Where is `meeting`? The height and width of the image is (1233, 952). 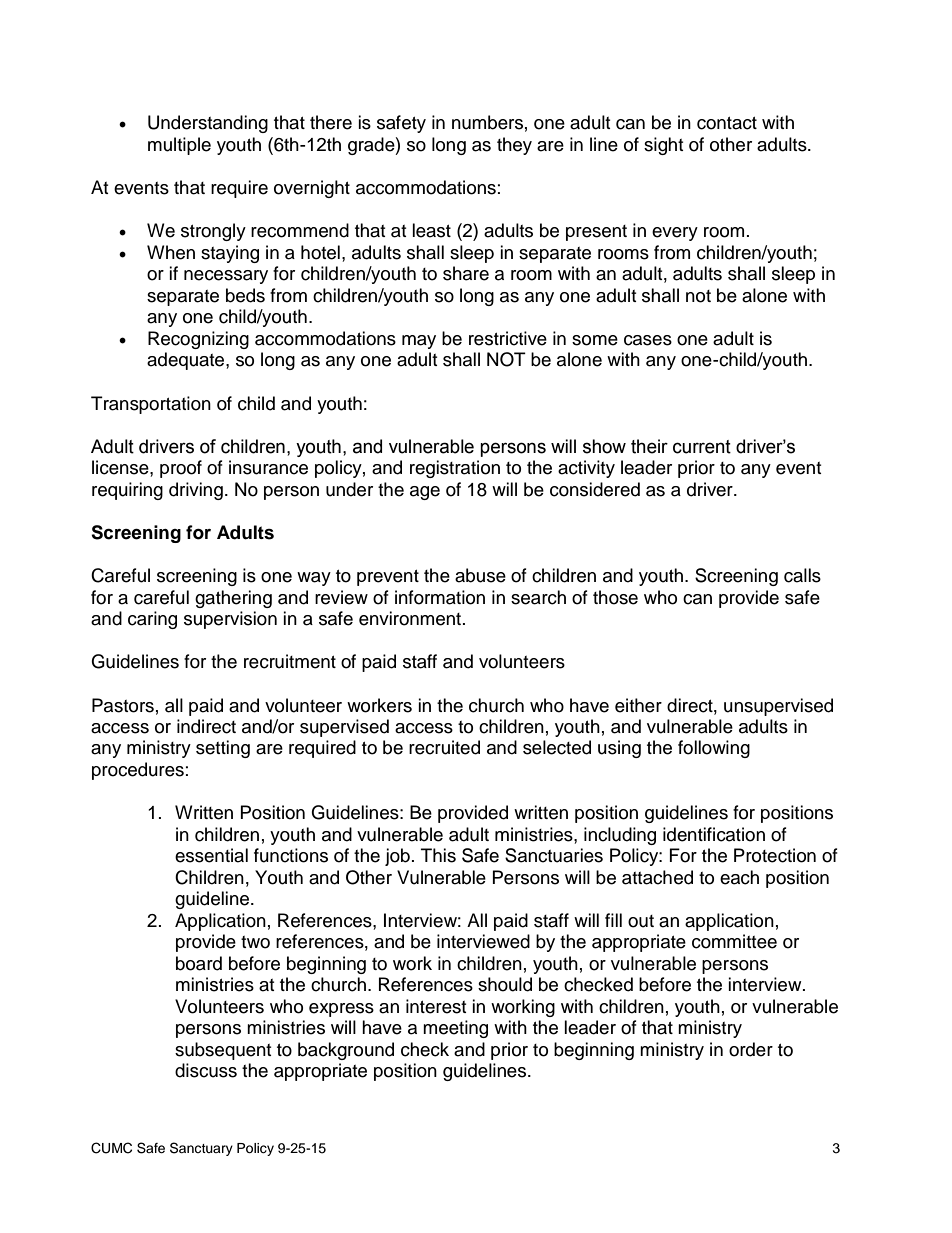
meeting is located at coordinates (455, 1029).
